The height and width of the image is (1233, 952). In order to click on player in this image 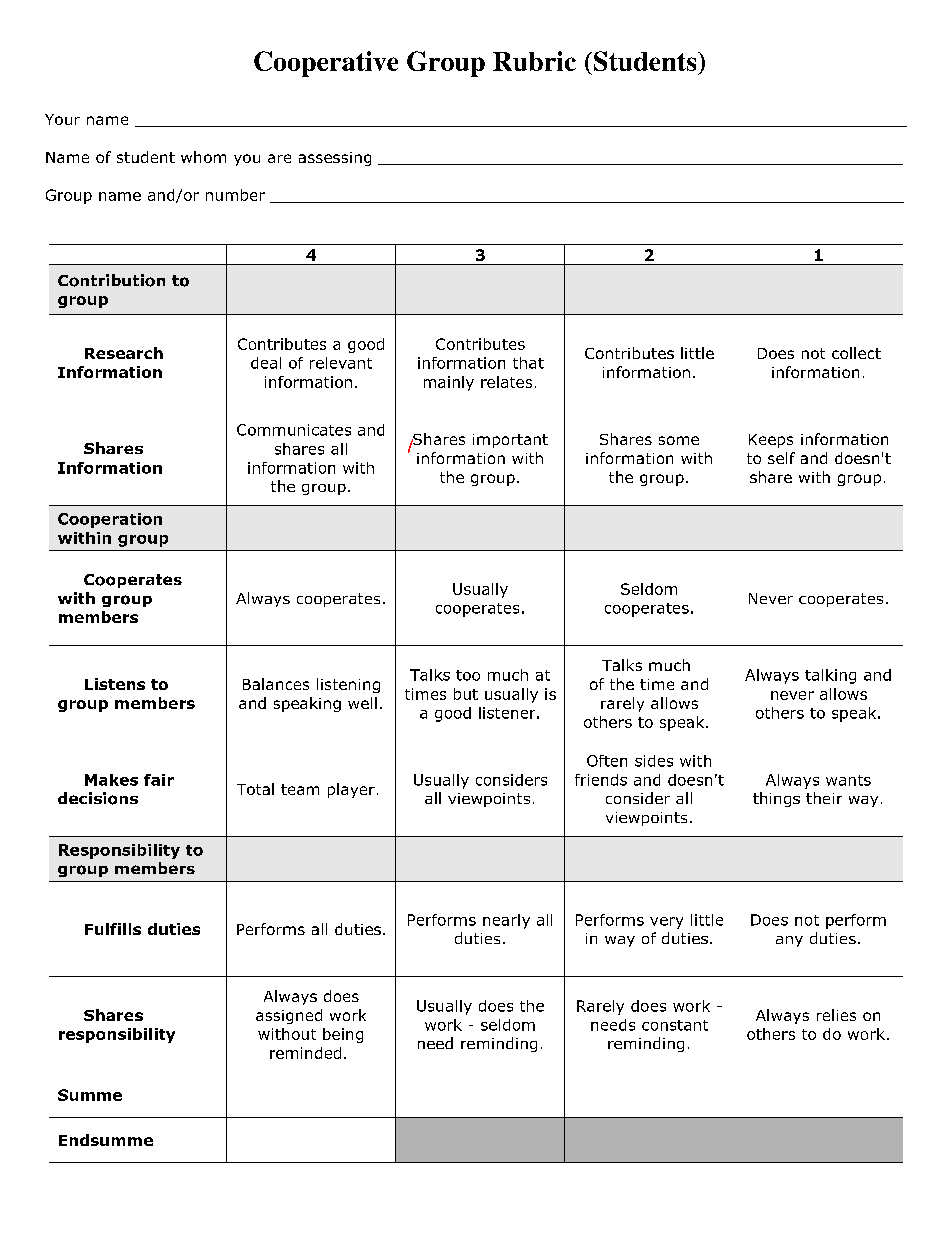, I will do `click(351, 790)`.
